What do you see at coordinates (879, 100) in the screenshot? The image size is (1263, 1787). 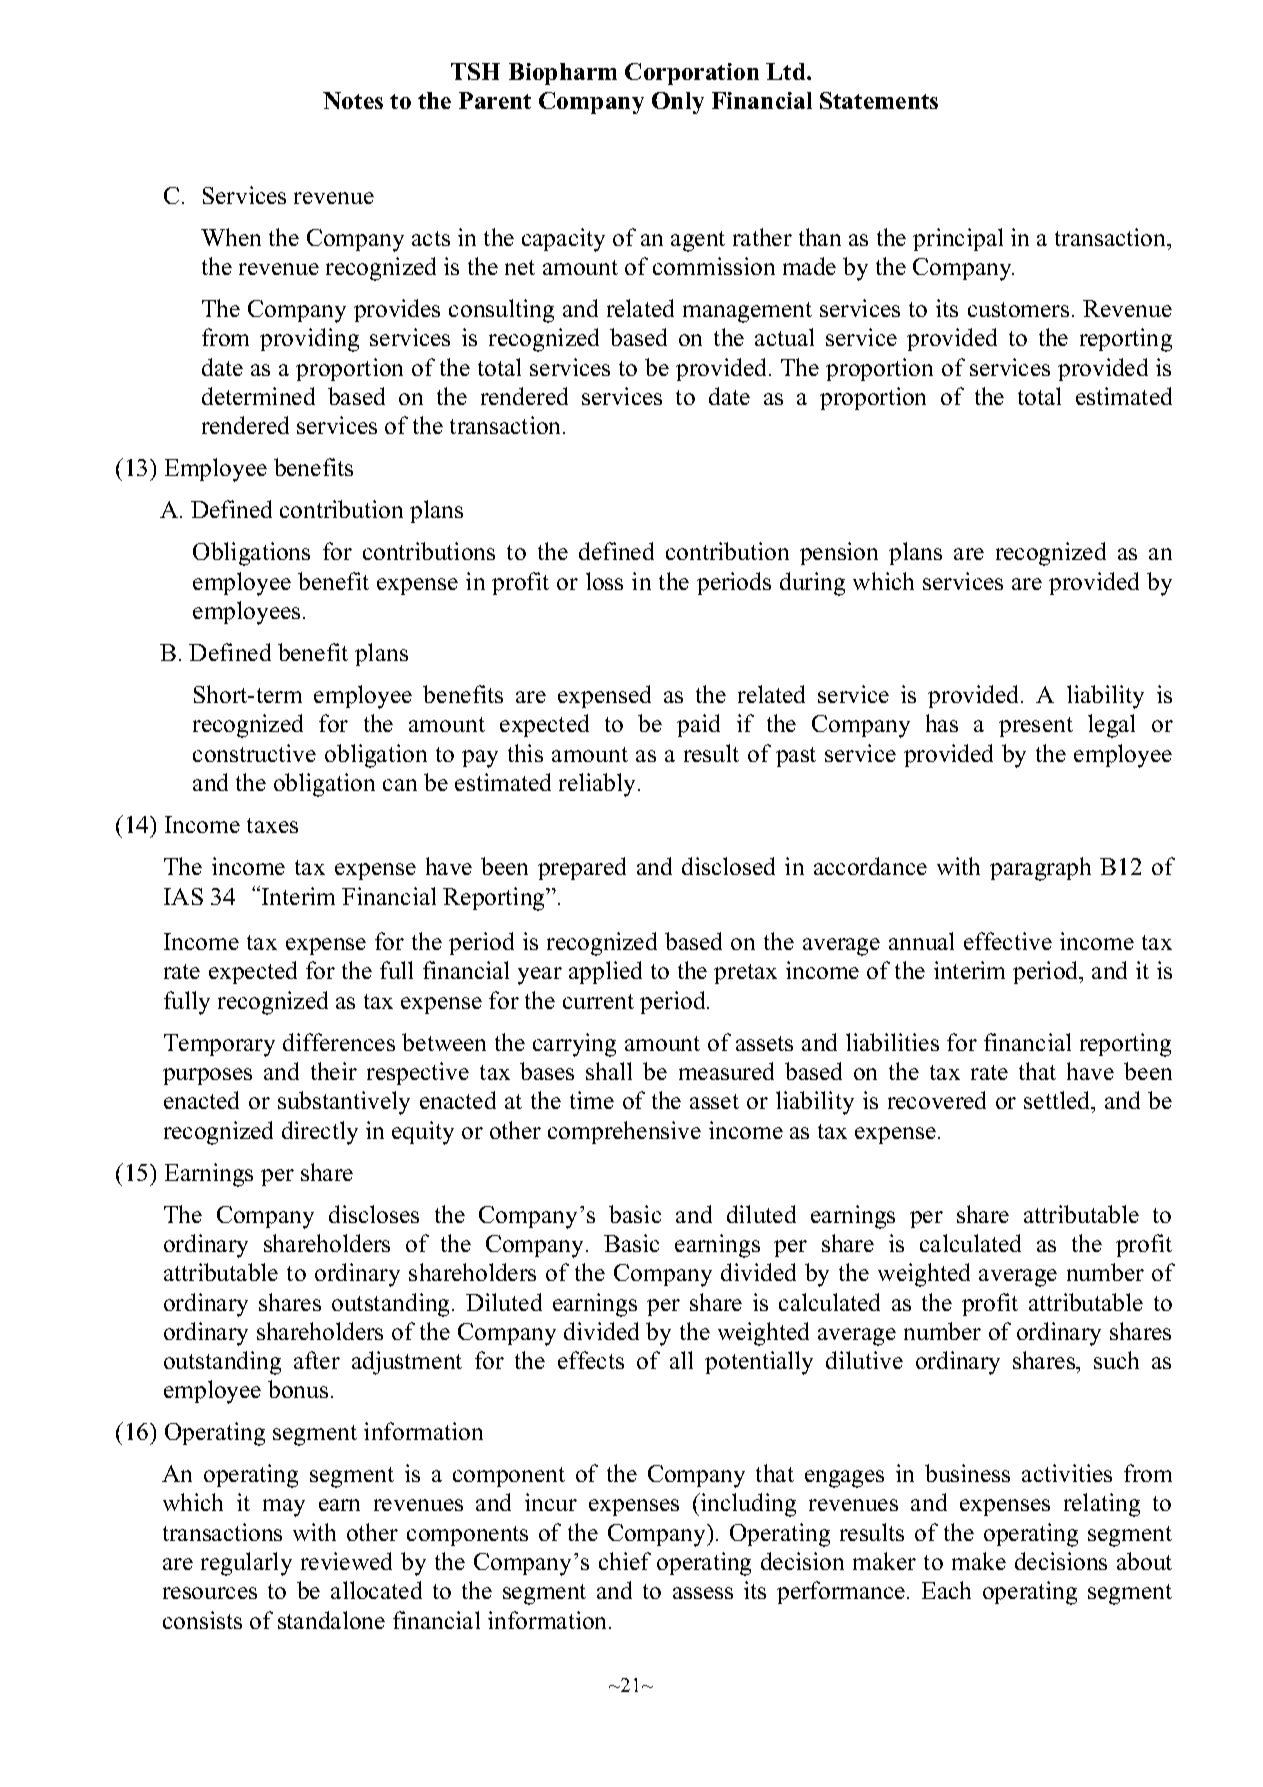 I see `Statements` at bounding box center [879, 100].
